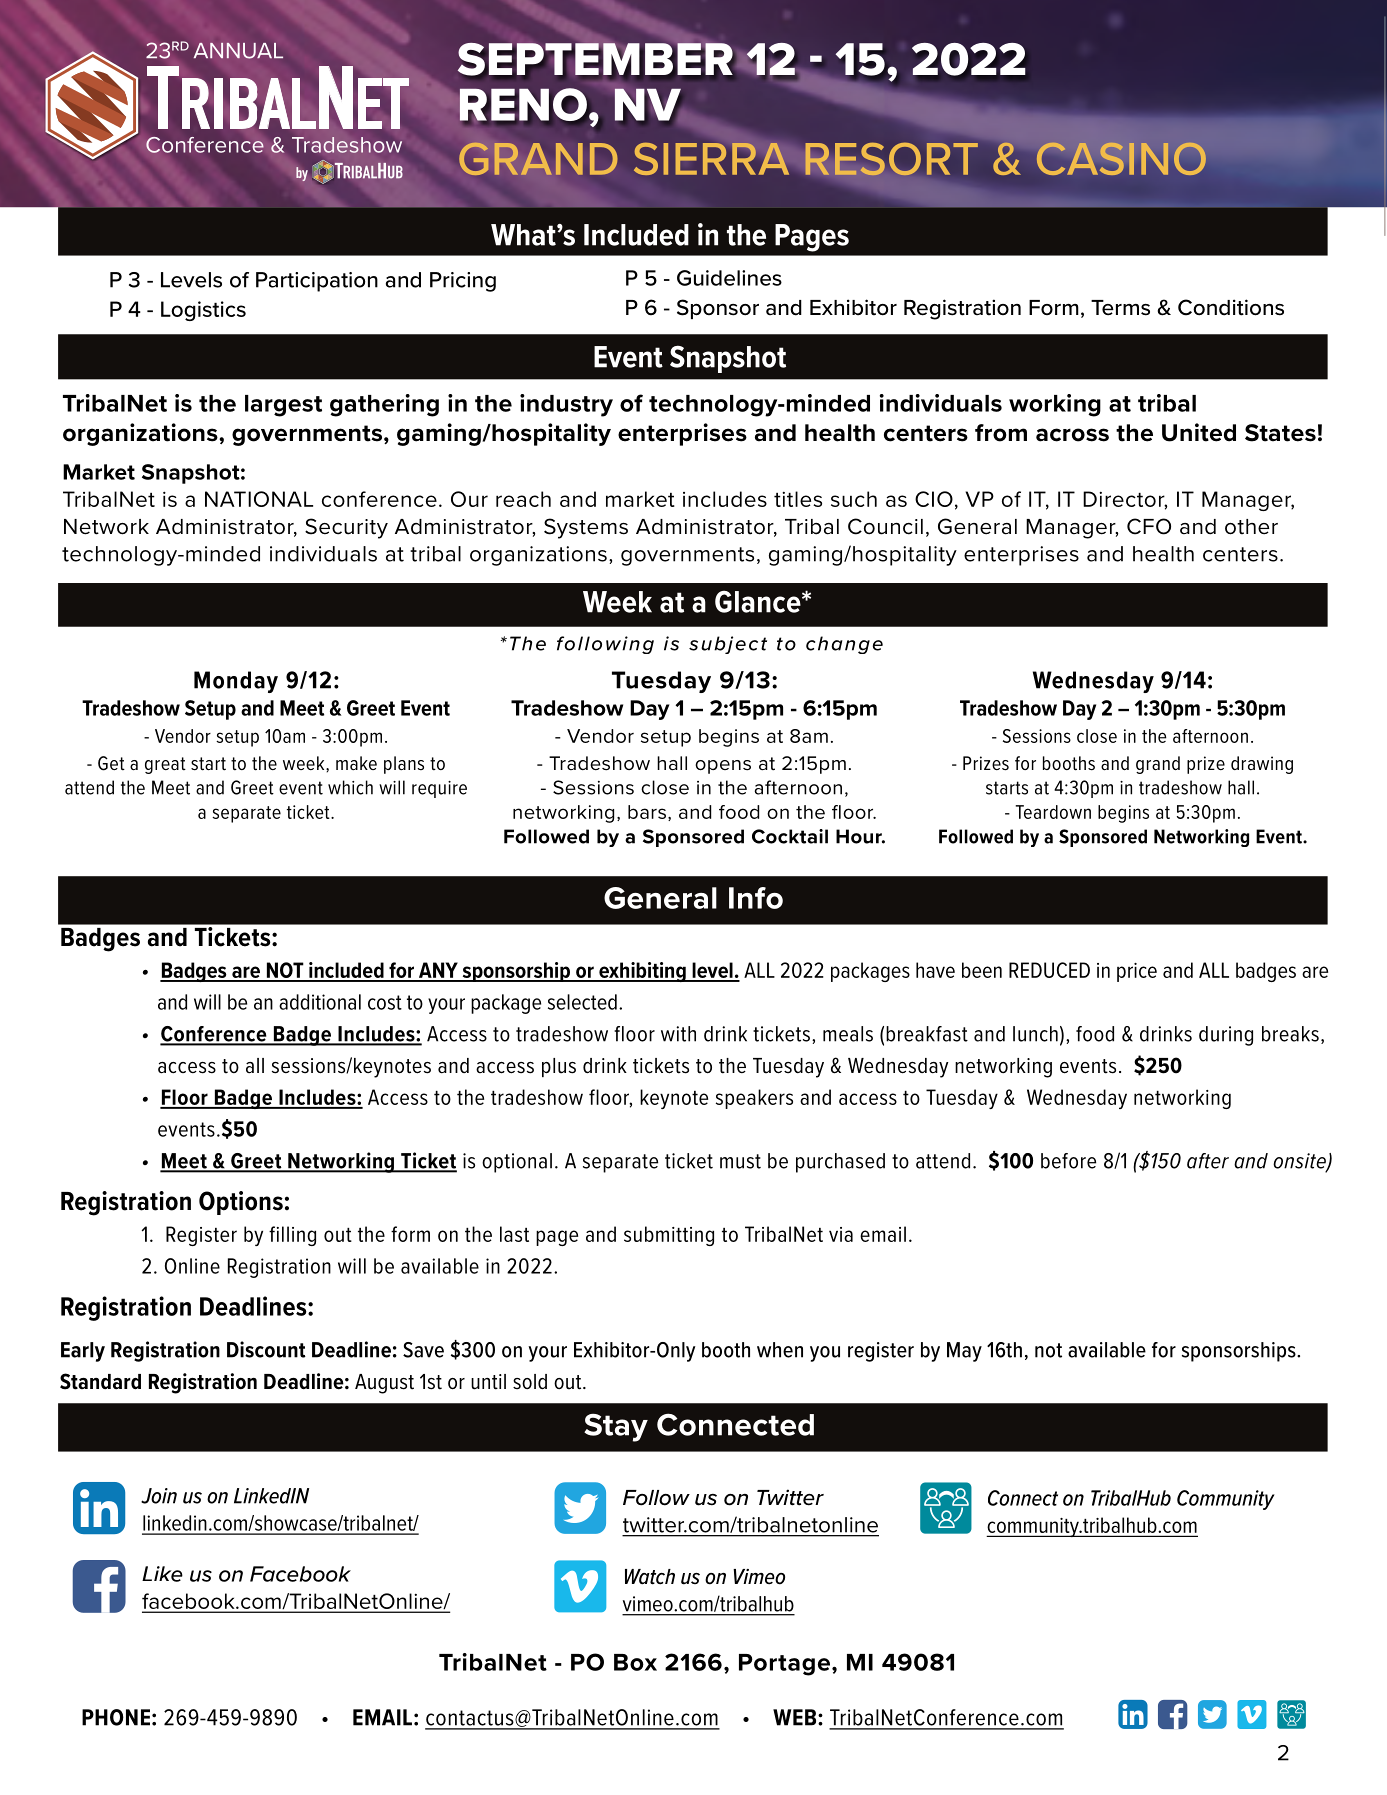 Image resolution: width=1387 pixels, height=1795 pixels. I want to click on filling, so click(292, 1236).
